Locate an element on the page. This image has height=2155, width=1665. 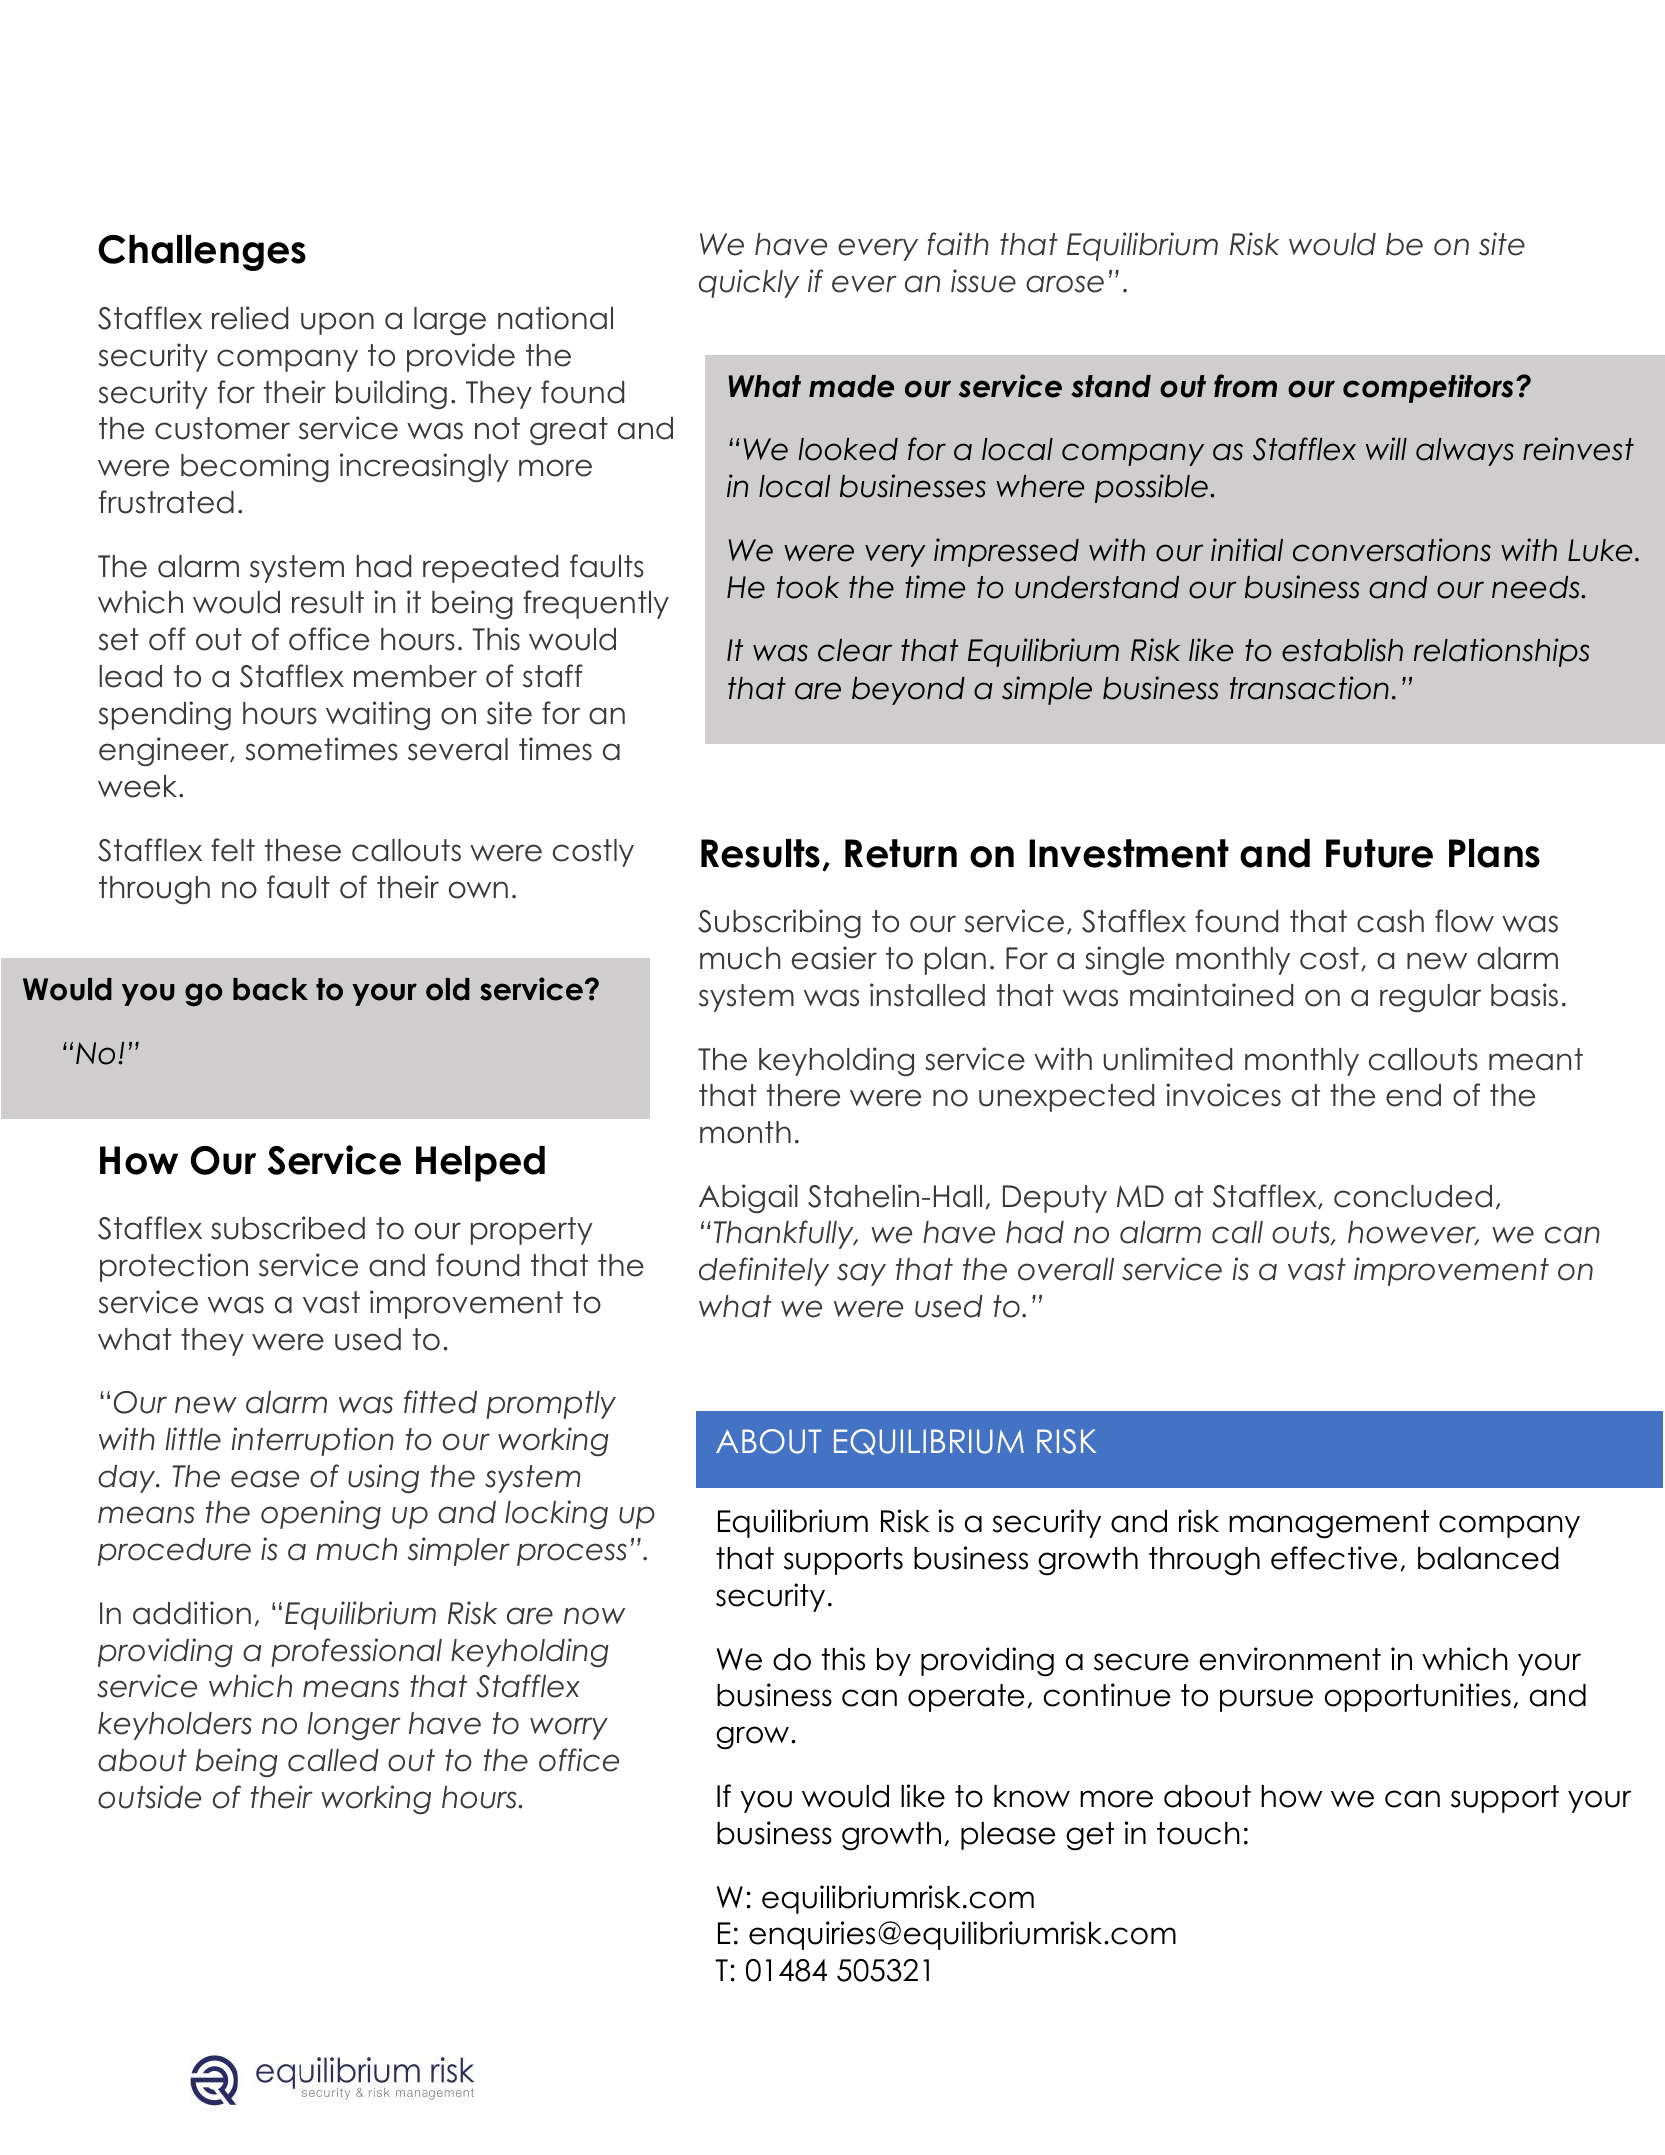
installed is located at coordinates (927, 995).
